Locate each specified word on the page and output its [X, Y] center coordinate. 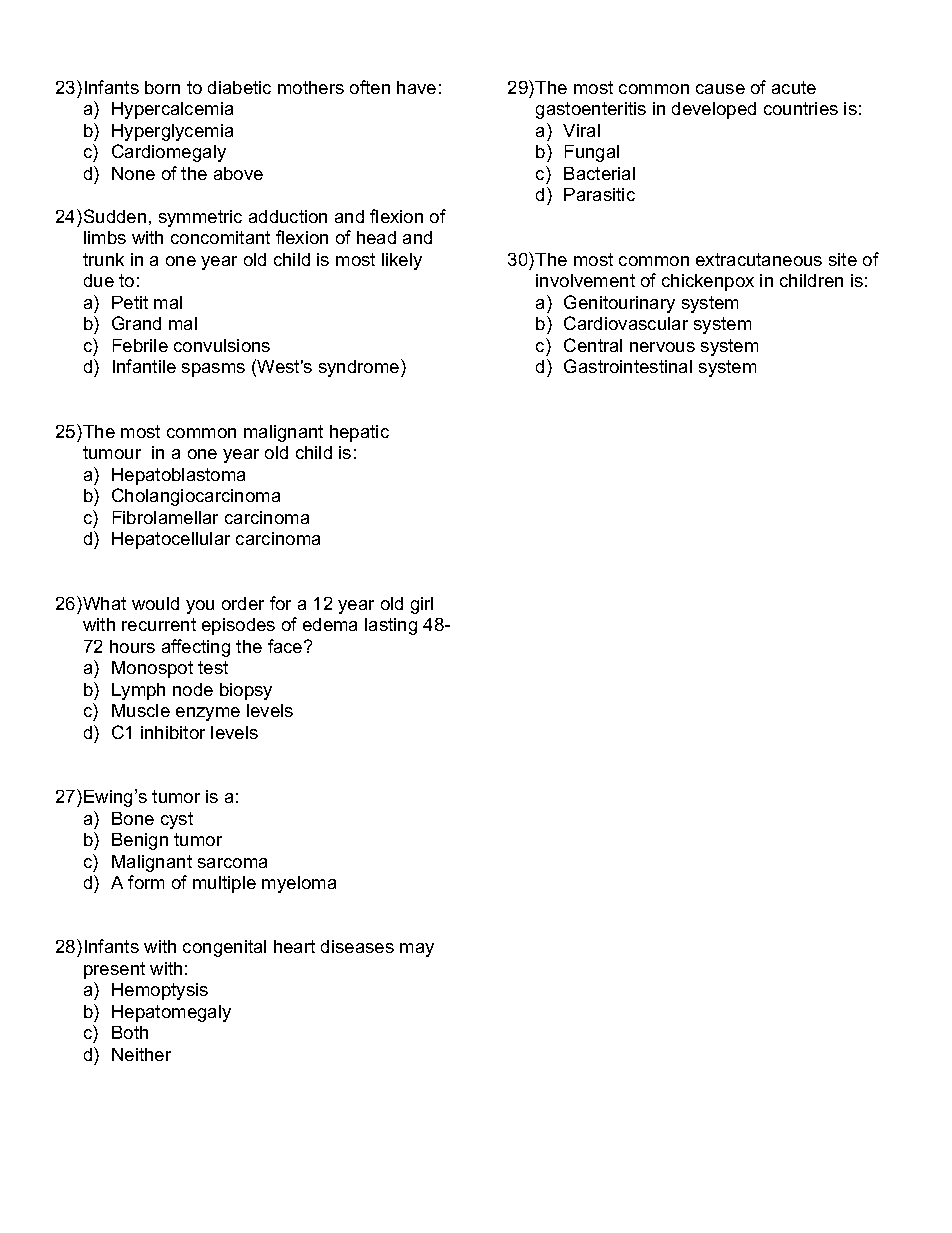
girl [422, 605]
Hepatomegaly [171, 1013]
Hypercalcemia [172, 110]
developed [714, 110]
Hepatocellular [171, 540]
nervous [662, 347]
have [416, 87]
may [417, 950]
